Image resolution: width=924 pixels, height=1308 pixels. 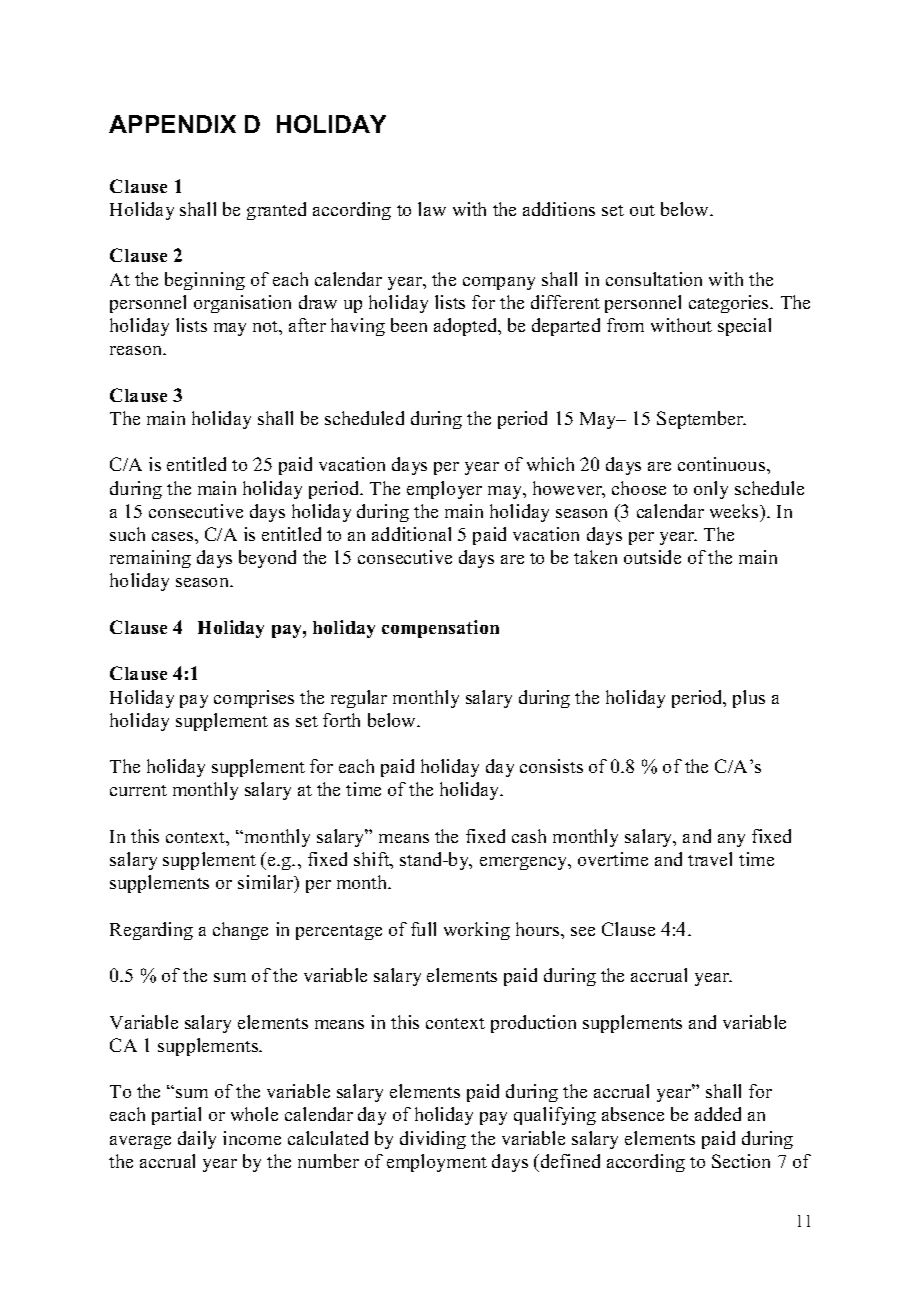 I want to click on change, so click(x=240, y=931).
